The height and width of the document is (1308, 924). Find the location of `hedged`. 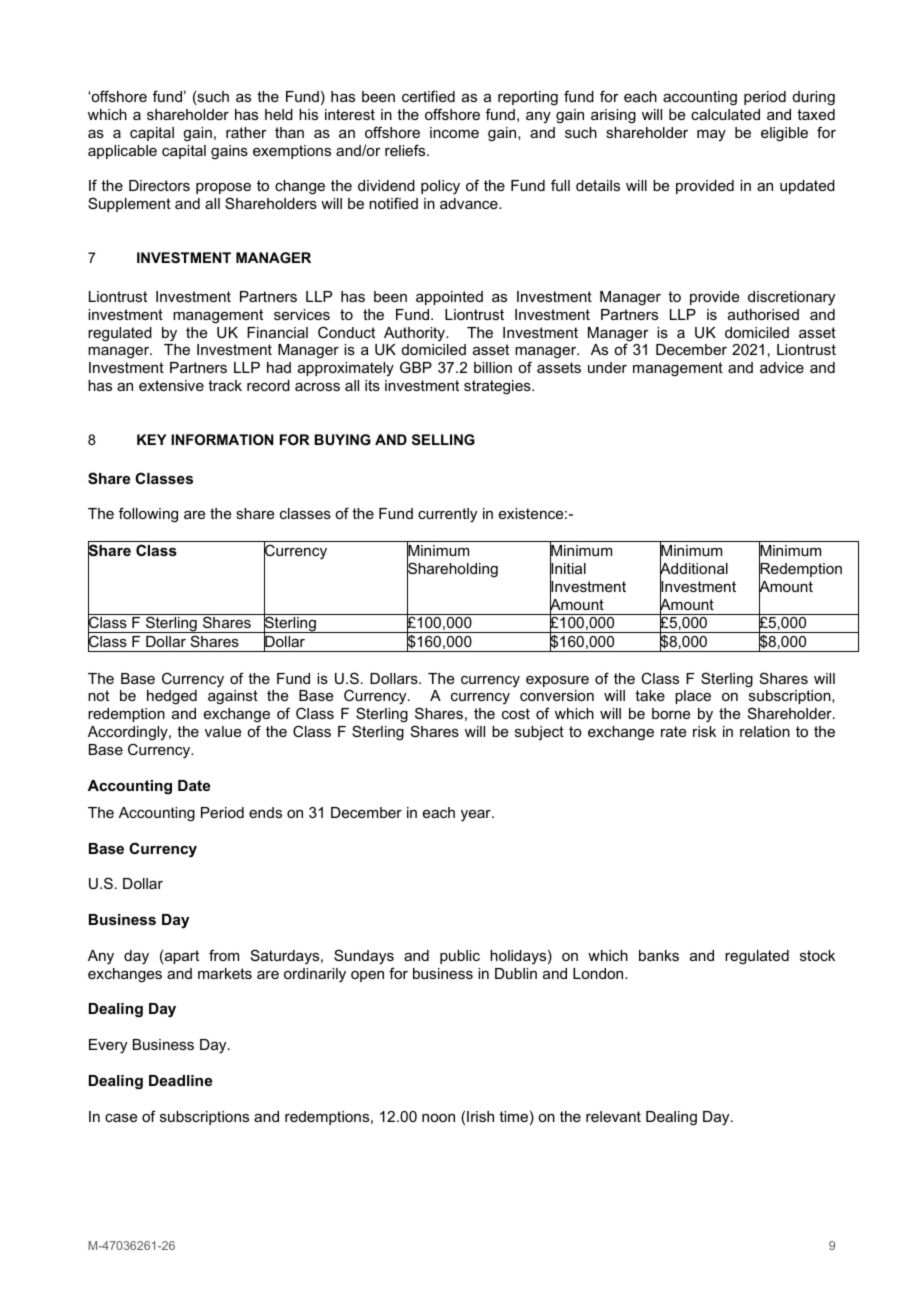

hedged is located at coordinates (172, 697).
